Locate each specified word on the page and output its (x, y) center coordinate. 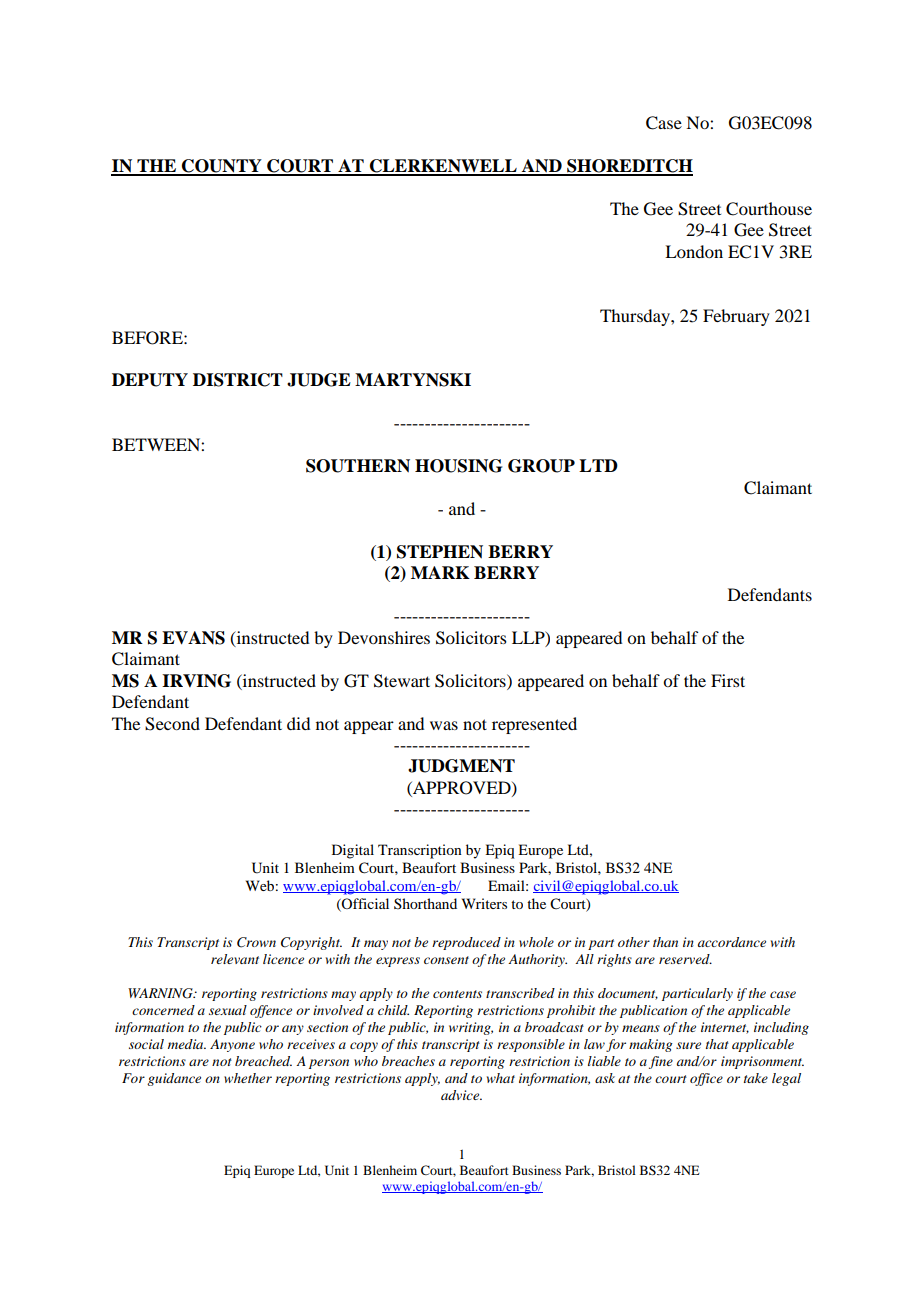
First (728, 680)
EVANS (193, 638)
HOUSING (458, 466)
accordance (732, 942)
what (501, 1078)
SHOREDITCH (629, 167)
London (694, 251)
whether (248, 1078)
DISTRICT (238, 380)
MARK (440, 572)
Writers (484, 903)
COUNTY (222, 167)
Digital (353, 851)
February (736, 317)
